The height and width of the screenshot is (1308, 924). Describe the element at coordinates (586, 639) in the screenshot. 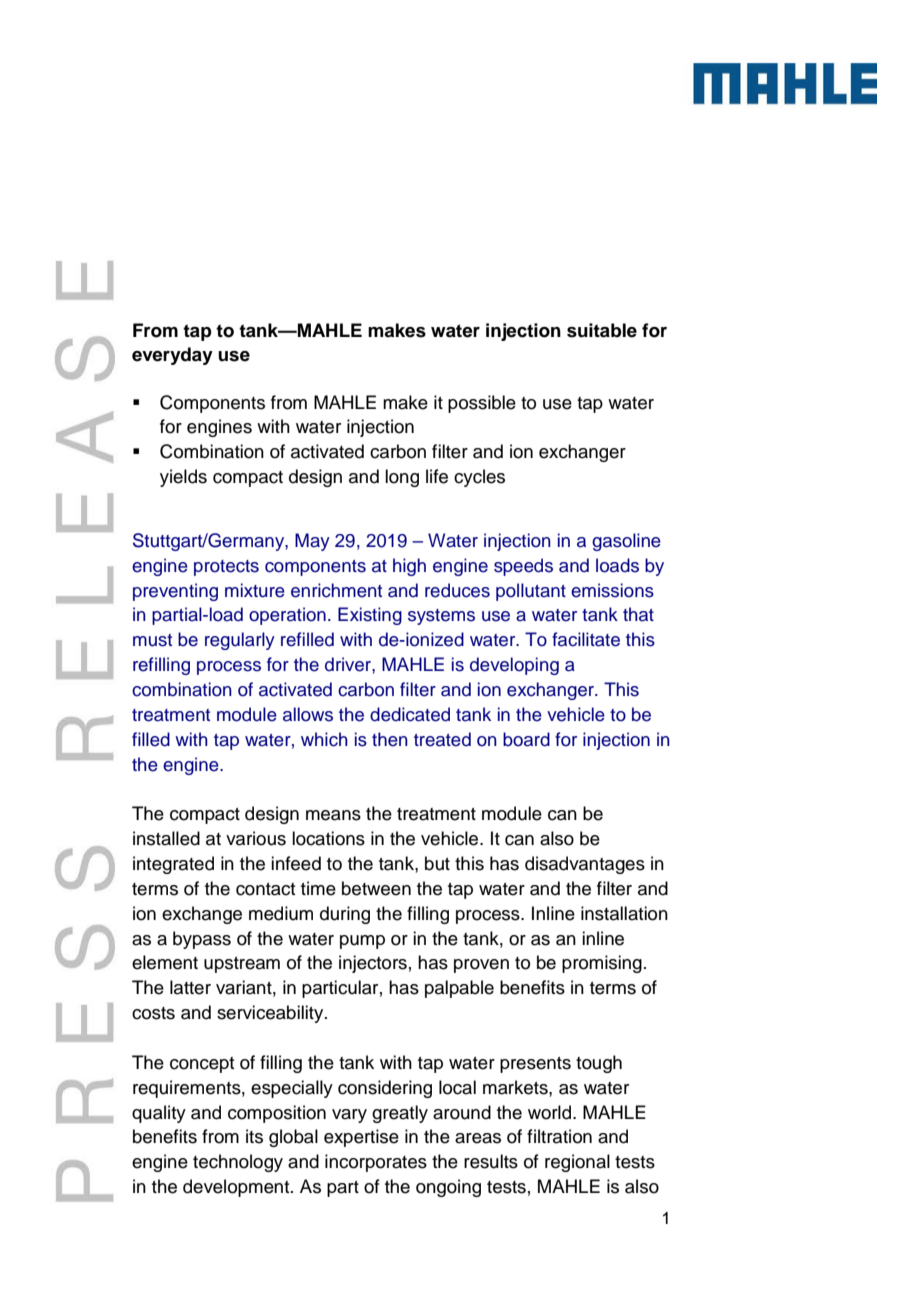

I see `facilitate` at that location.
